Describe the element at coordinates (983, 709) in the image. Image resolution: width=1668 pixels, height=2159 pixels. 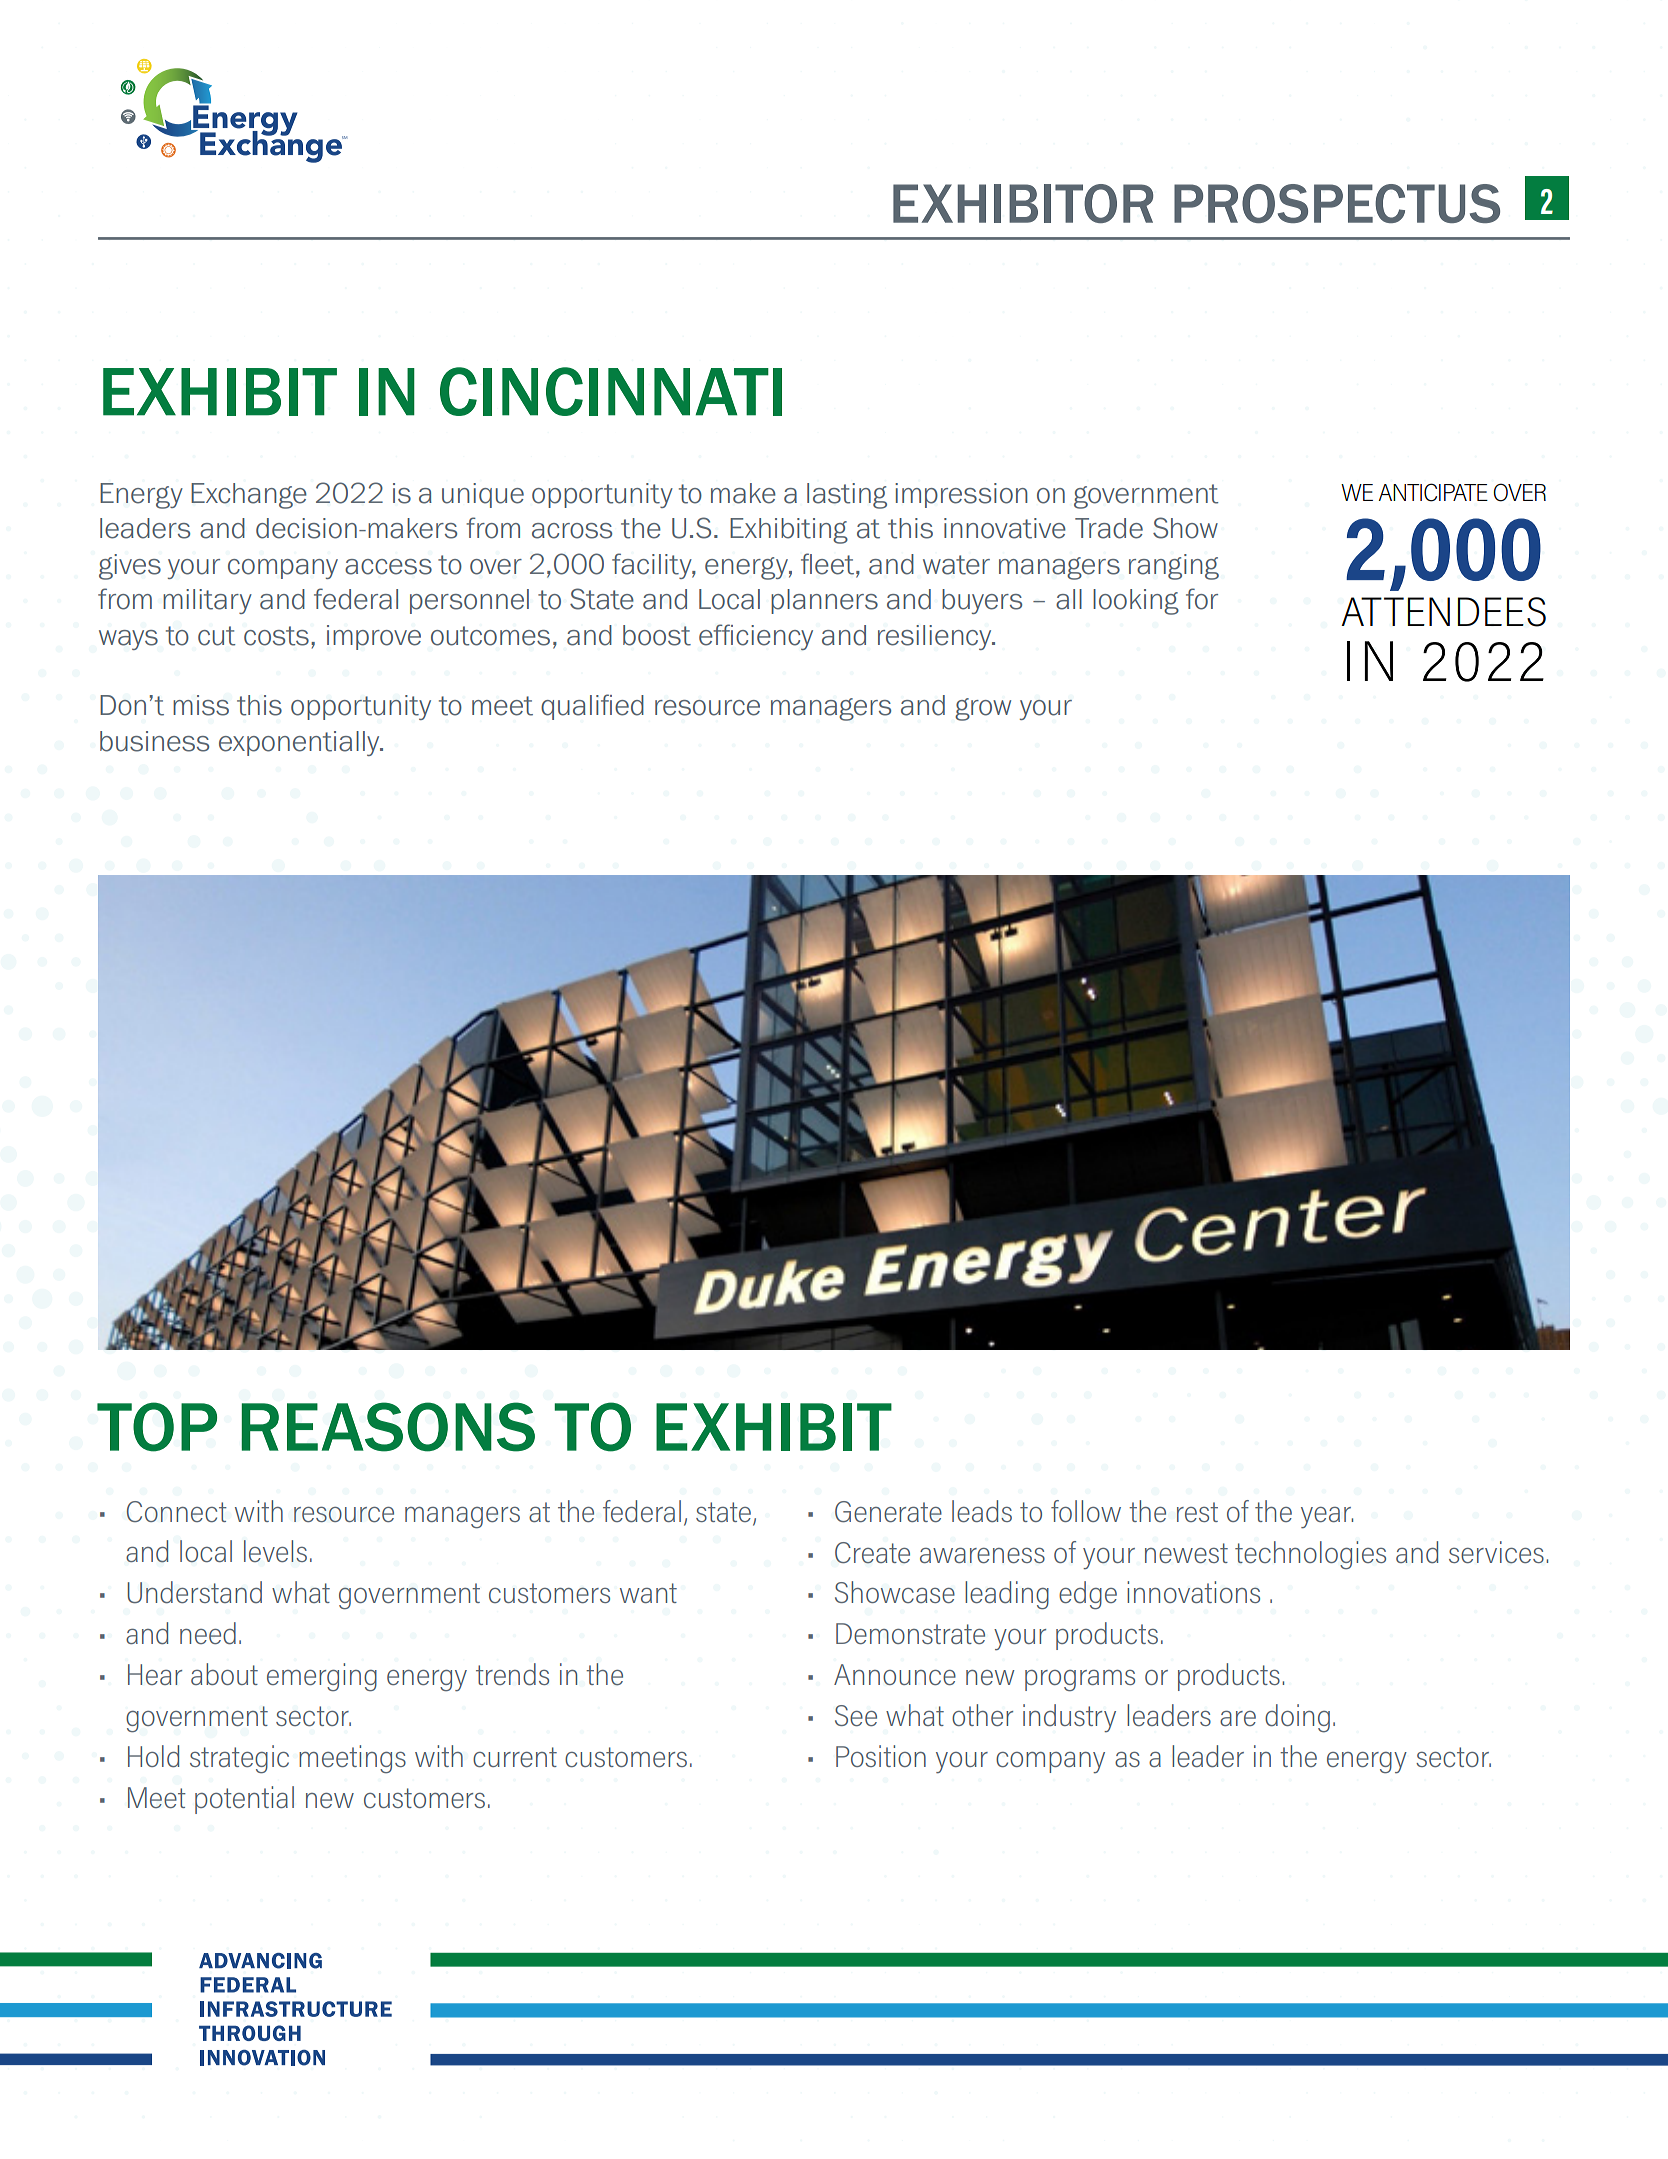
I see `grow` at that location.
